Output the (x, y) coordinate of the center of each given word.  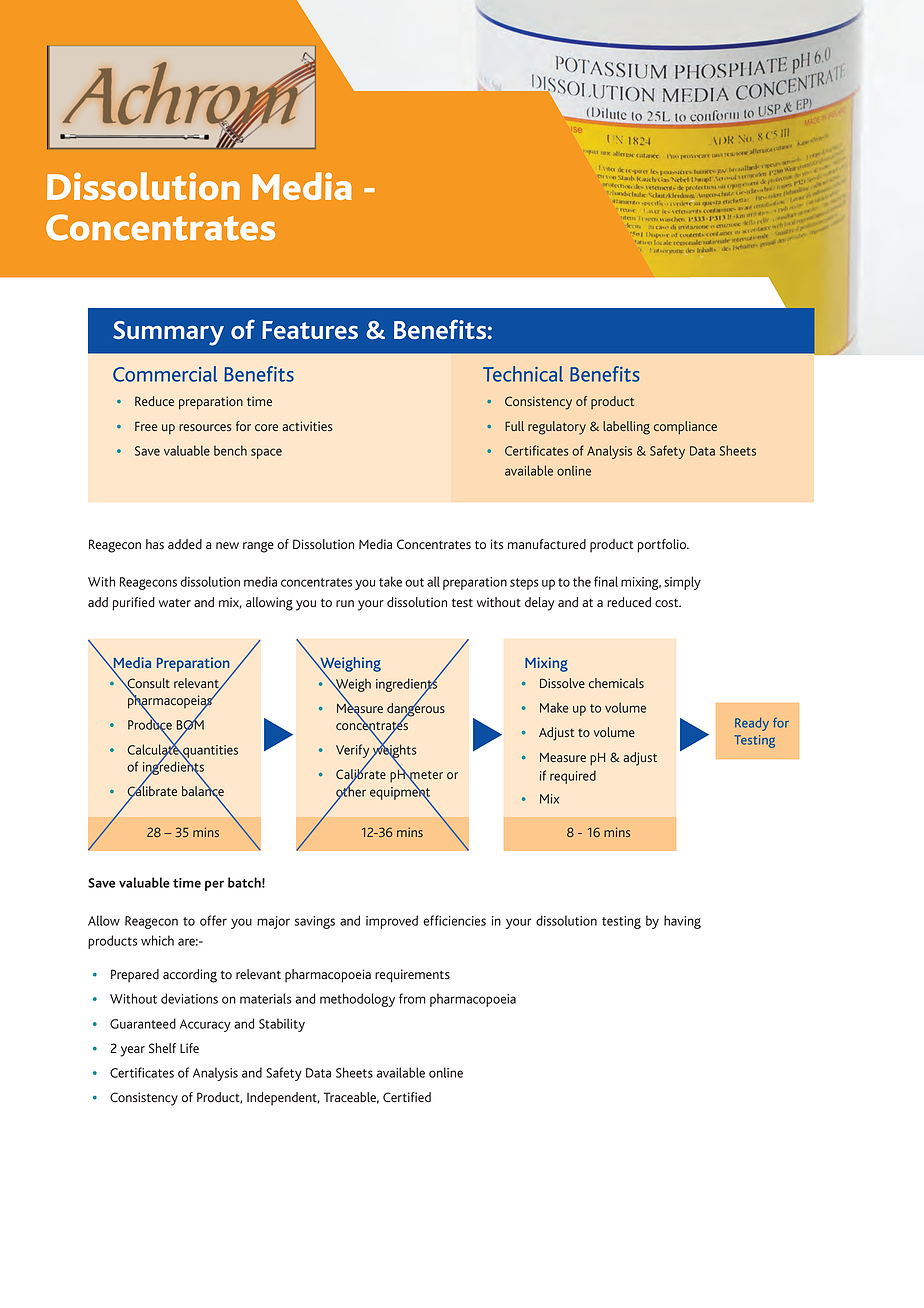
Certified (407, 1097)
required (573, 777)
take (390, 581)
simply (682, 583)
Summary (168, 333)
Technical (523, 374)
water (175, 603)
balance (203, 791)
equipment (400, 793)
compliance (685, 428)
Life (189, 1048)
